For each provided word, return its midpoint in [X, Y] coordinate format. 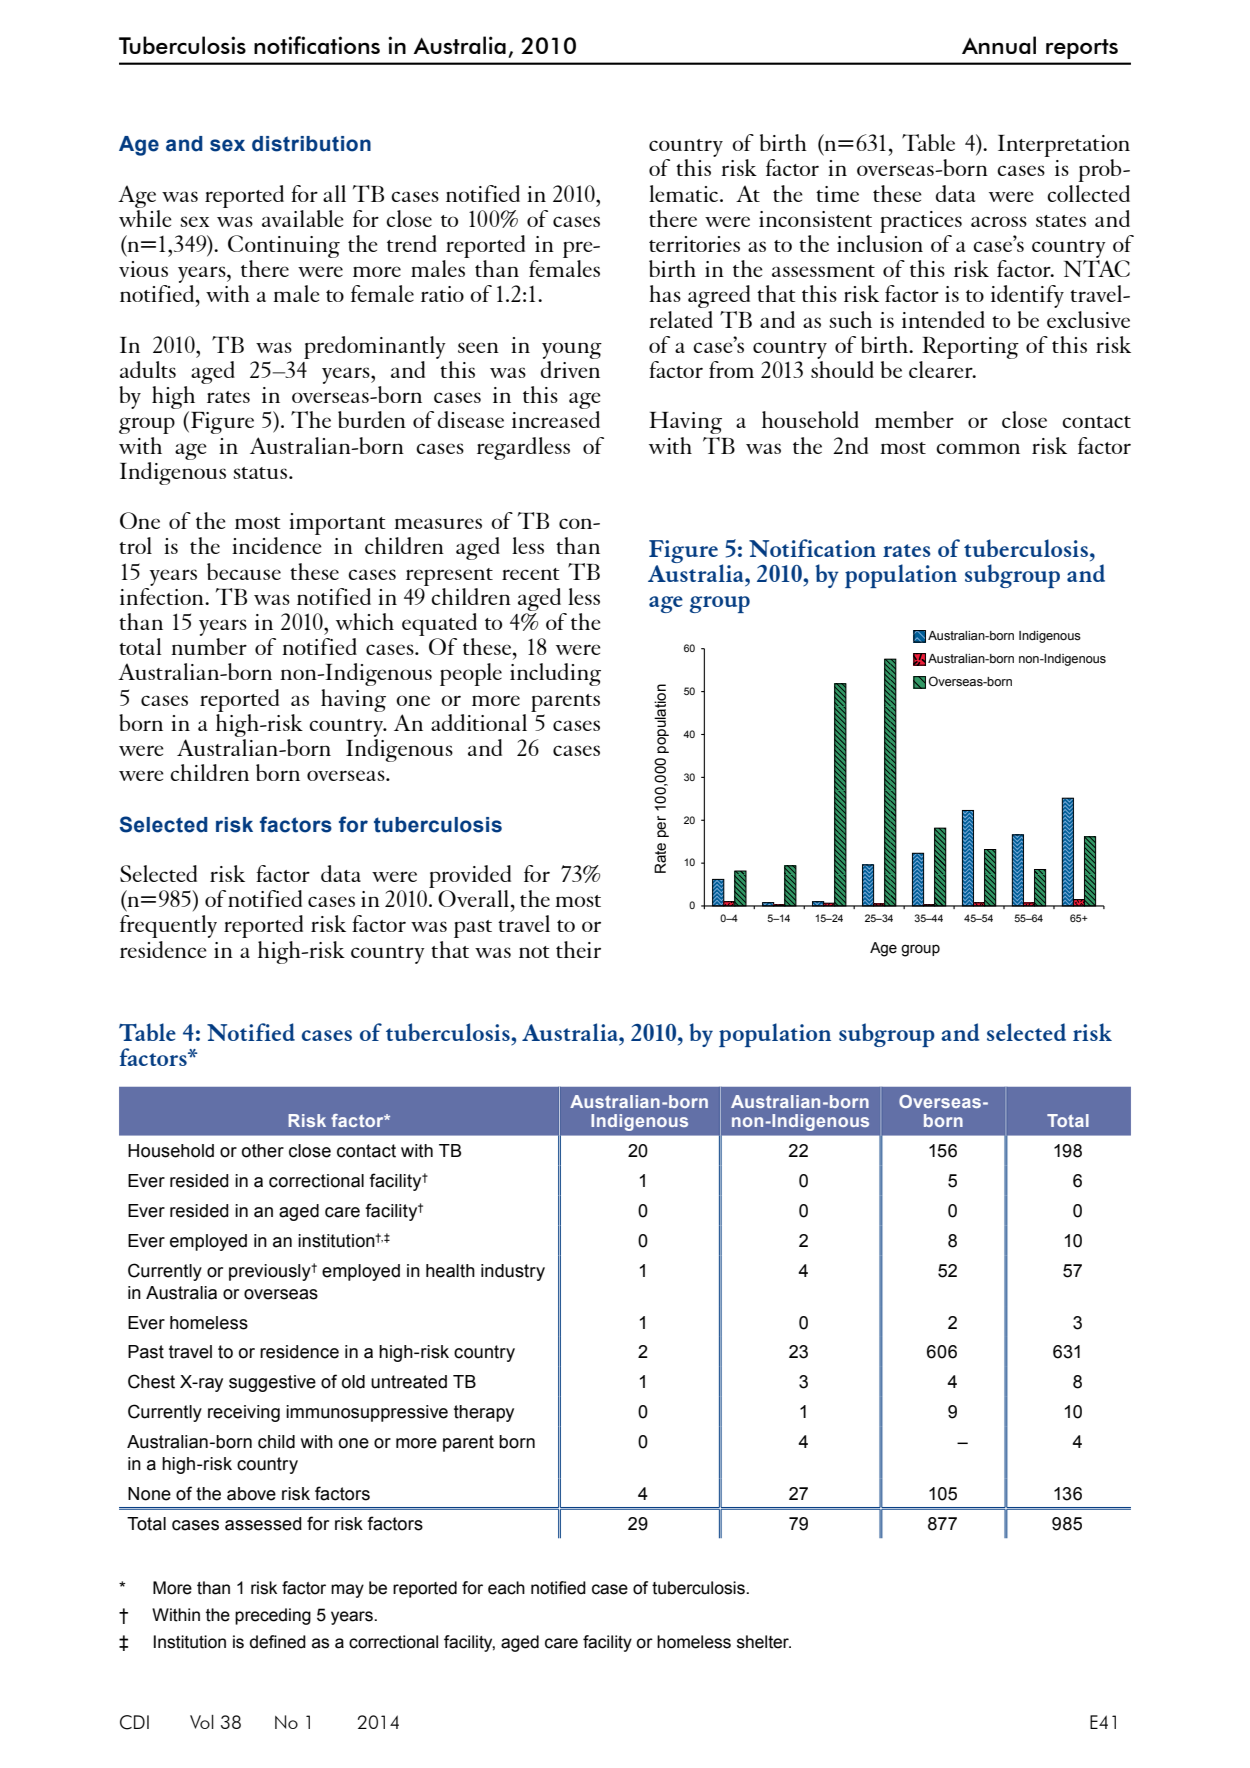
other [263, 1151]
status [261, 473]
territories [694, 244]
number [209, 646]
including [555, 674]
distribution [311, 144]
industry [513, 1272]
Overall [475, 898]
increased [556, 419]
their [578, 949]
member [914, 419]
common [978, 448]
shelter [764, 1642]
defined [278, 1642]
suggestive [272, 1383]
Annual [999, 45]
